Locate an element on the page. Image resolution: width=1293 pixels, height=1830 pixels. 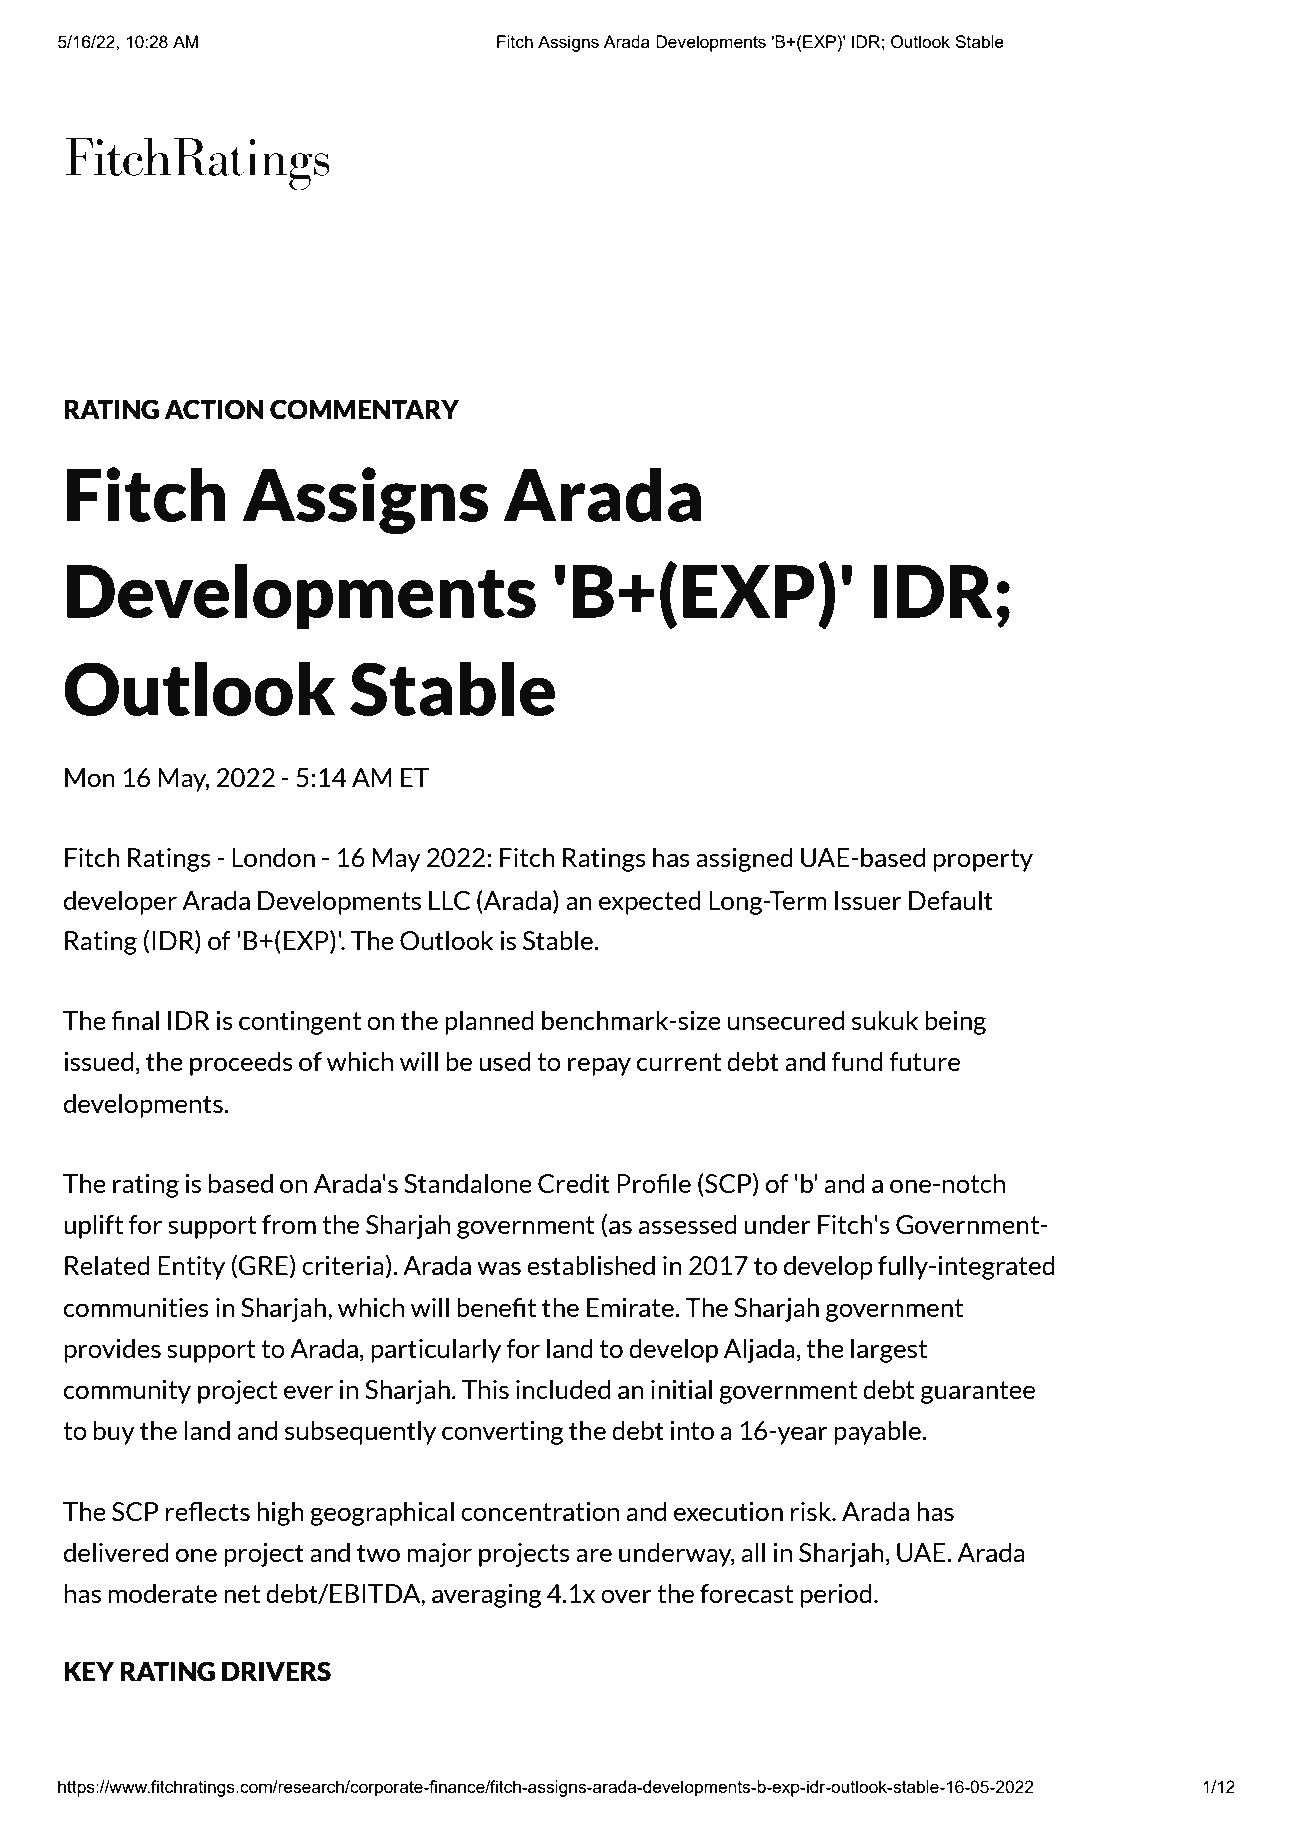
property is located at coordinates (983, 860).
